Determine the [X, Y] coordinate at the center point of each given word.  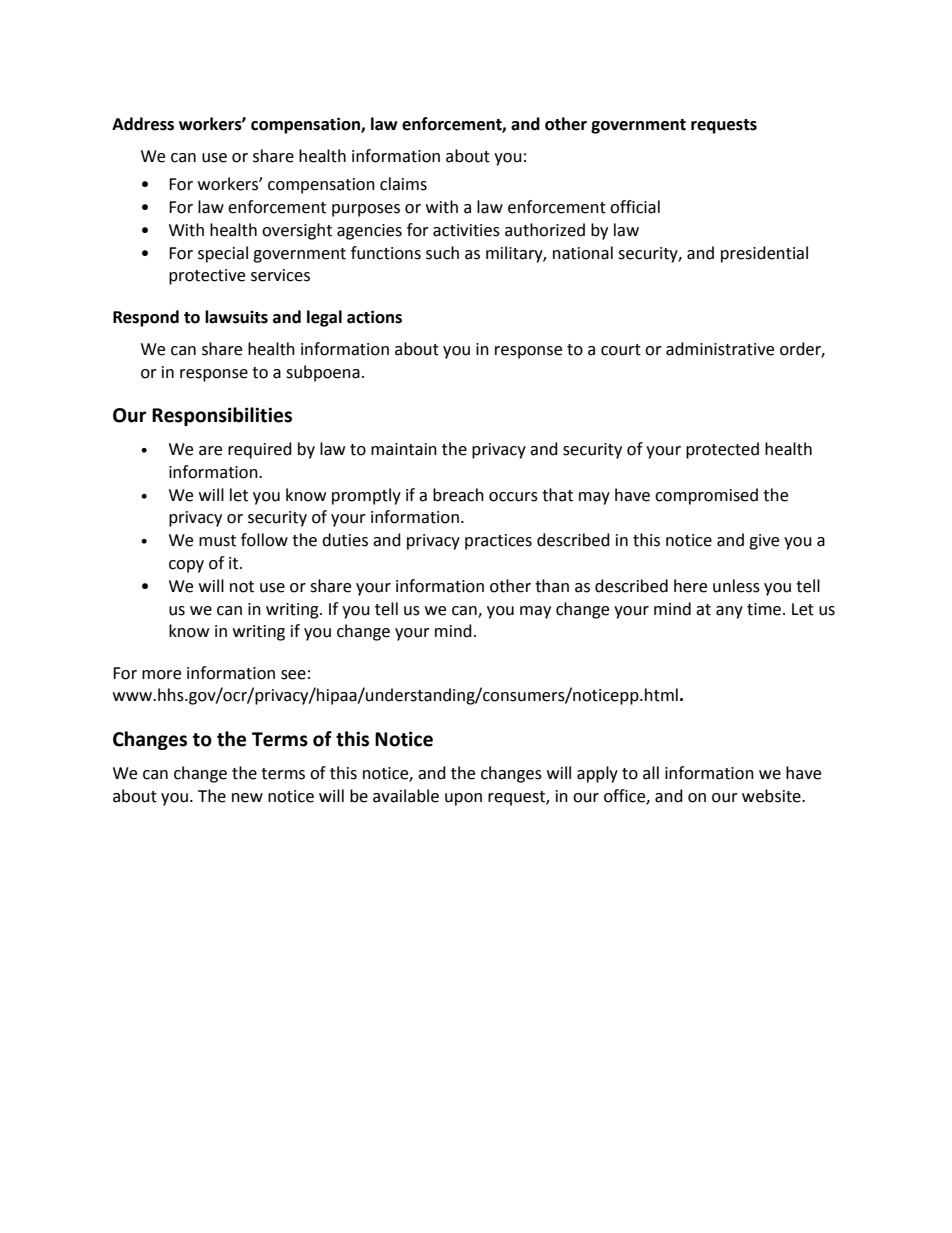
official [635, 207]
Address [143, 124]
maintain [404, 449]
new [247, 798]
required [260, 450]
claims [403, 184]
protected [722, 450]
